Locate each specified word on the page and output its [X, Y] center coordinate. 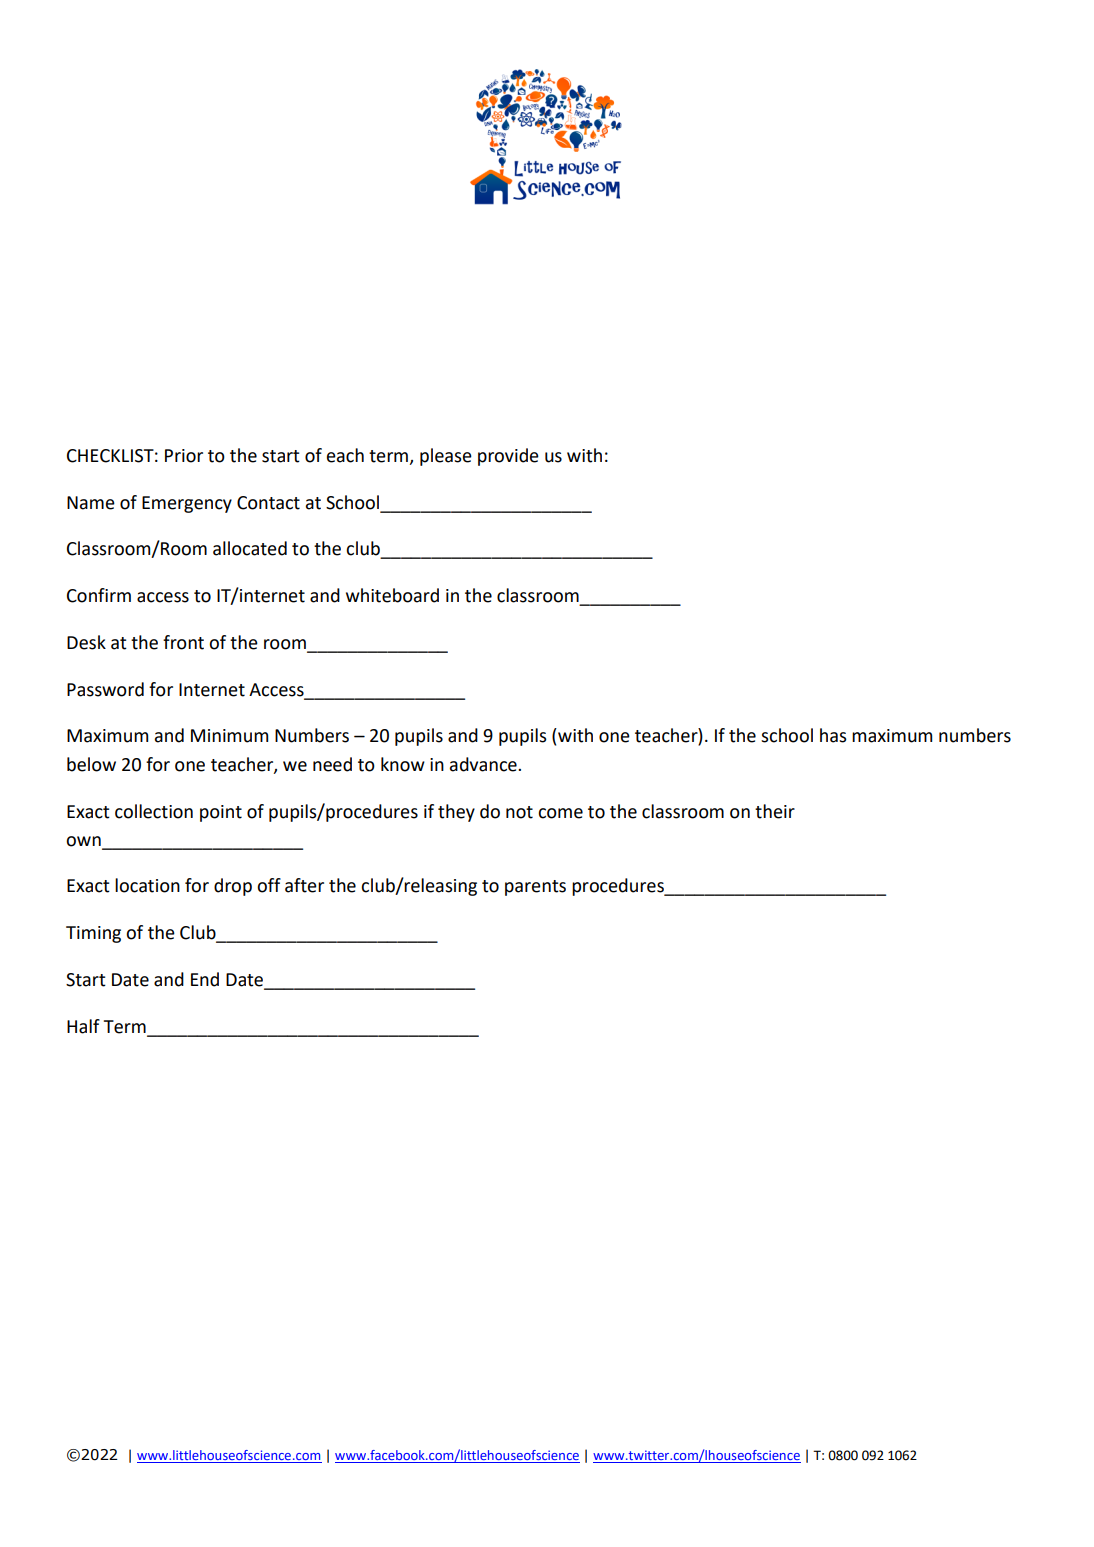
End [205, 979]
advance [484, 764]
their [775, 811]
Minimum [229, 736]
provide [508, 457]
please [446, 457]
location [147, 885]
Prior [184, 456]
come [560, 813]
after [304, 885]
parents [535, 888]
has [833, 735]
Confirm [99, 595]
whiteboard [392, 595]
